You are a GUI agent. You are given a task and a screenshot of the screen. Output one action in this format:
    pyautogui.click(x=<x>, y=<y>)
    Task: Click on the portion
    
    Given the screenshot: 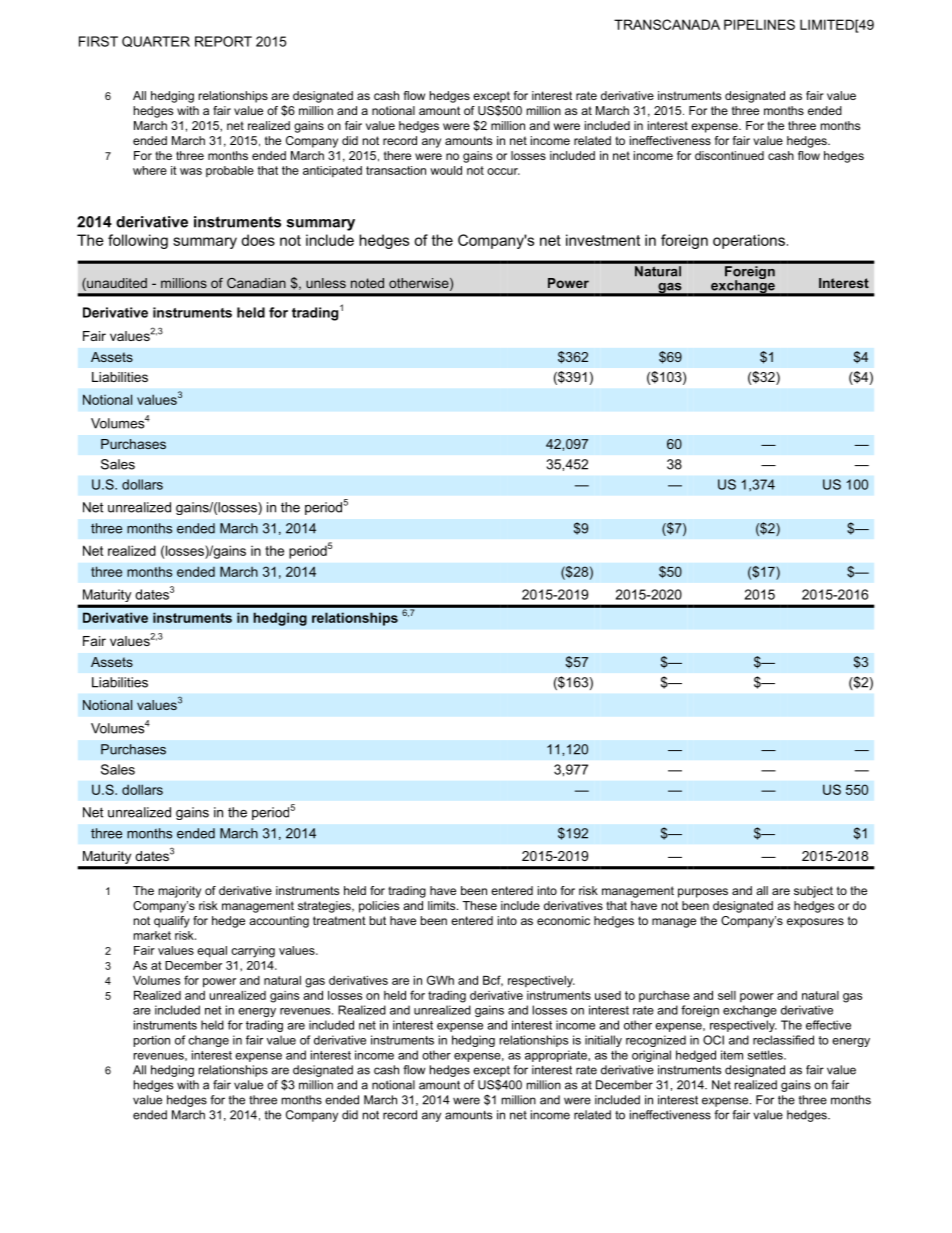 What is the action you would take?
    pyautogui.click(x=152, y=1041)
